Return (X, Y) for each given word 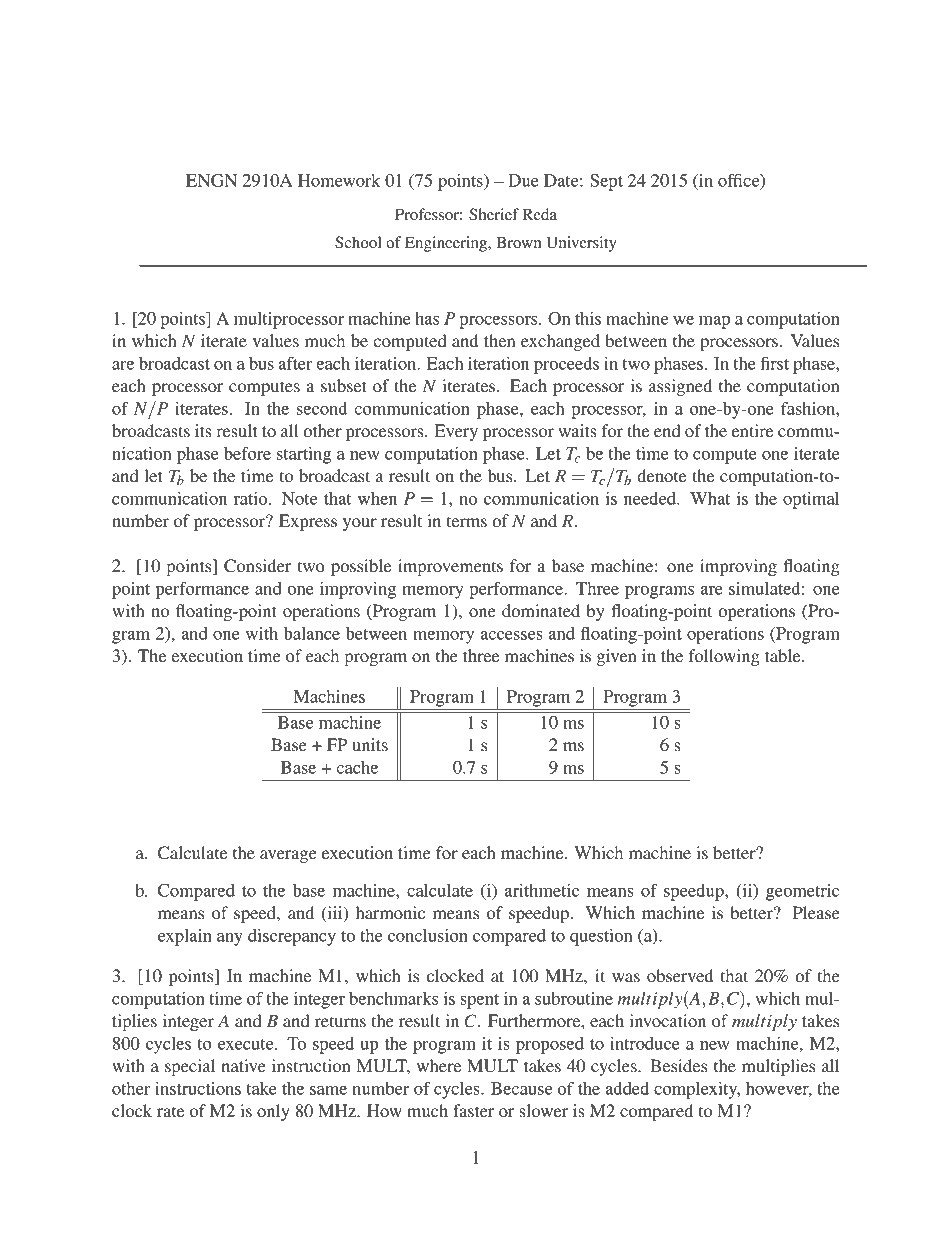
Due (523, 180)
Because (521, 1088)
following (724, 657)
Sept (606, 182)
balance (312, 633)
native (243, 1065)
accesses (511, 635)
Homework (339, 180)
